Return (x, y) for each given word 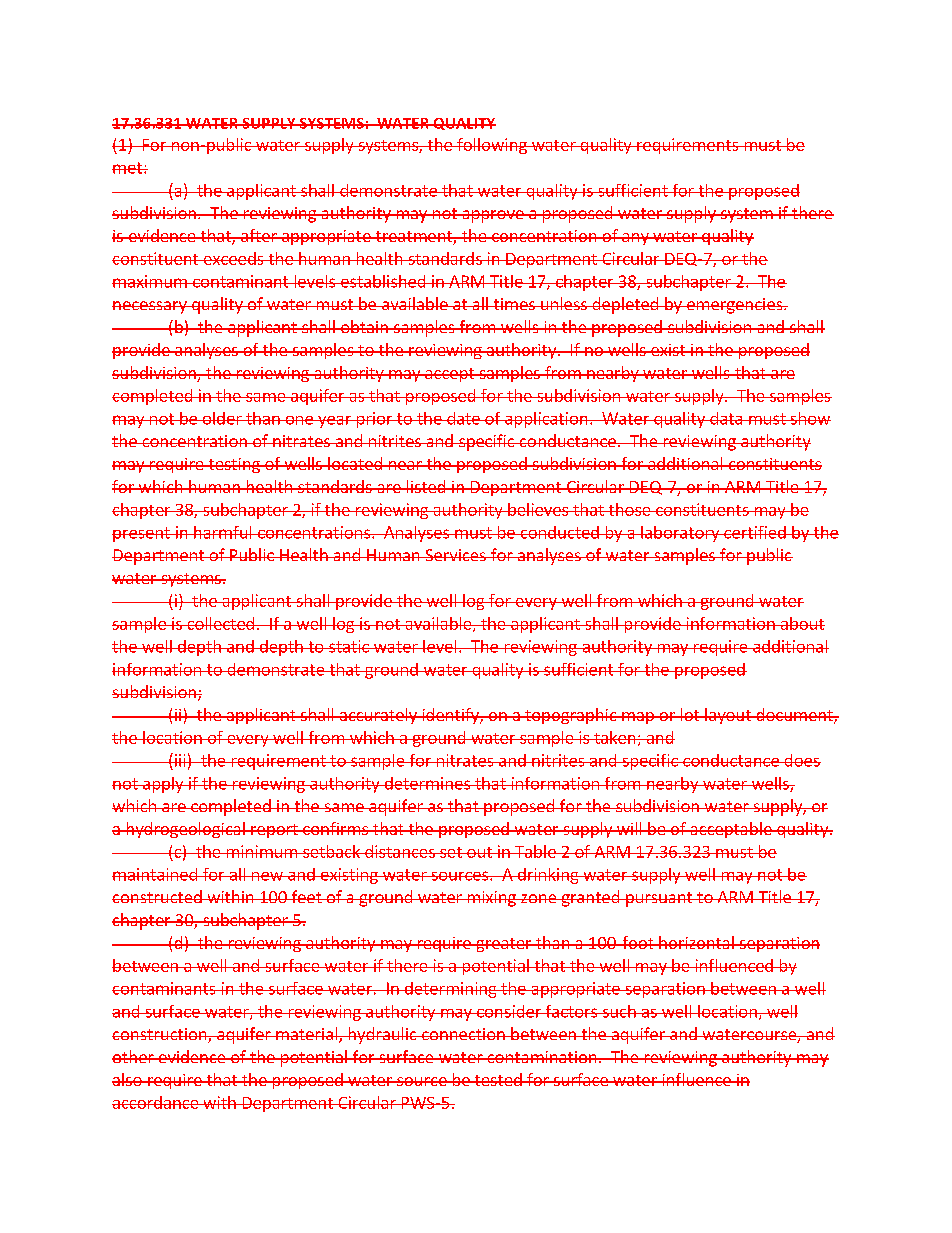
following (492, 146)
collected (220, 623)
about (801, 623)
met (128, 168)
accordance (156, 1102)
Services (455, 555)
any (635, 239)
